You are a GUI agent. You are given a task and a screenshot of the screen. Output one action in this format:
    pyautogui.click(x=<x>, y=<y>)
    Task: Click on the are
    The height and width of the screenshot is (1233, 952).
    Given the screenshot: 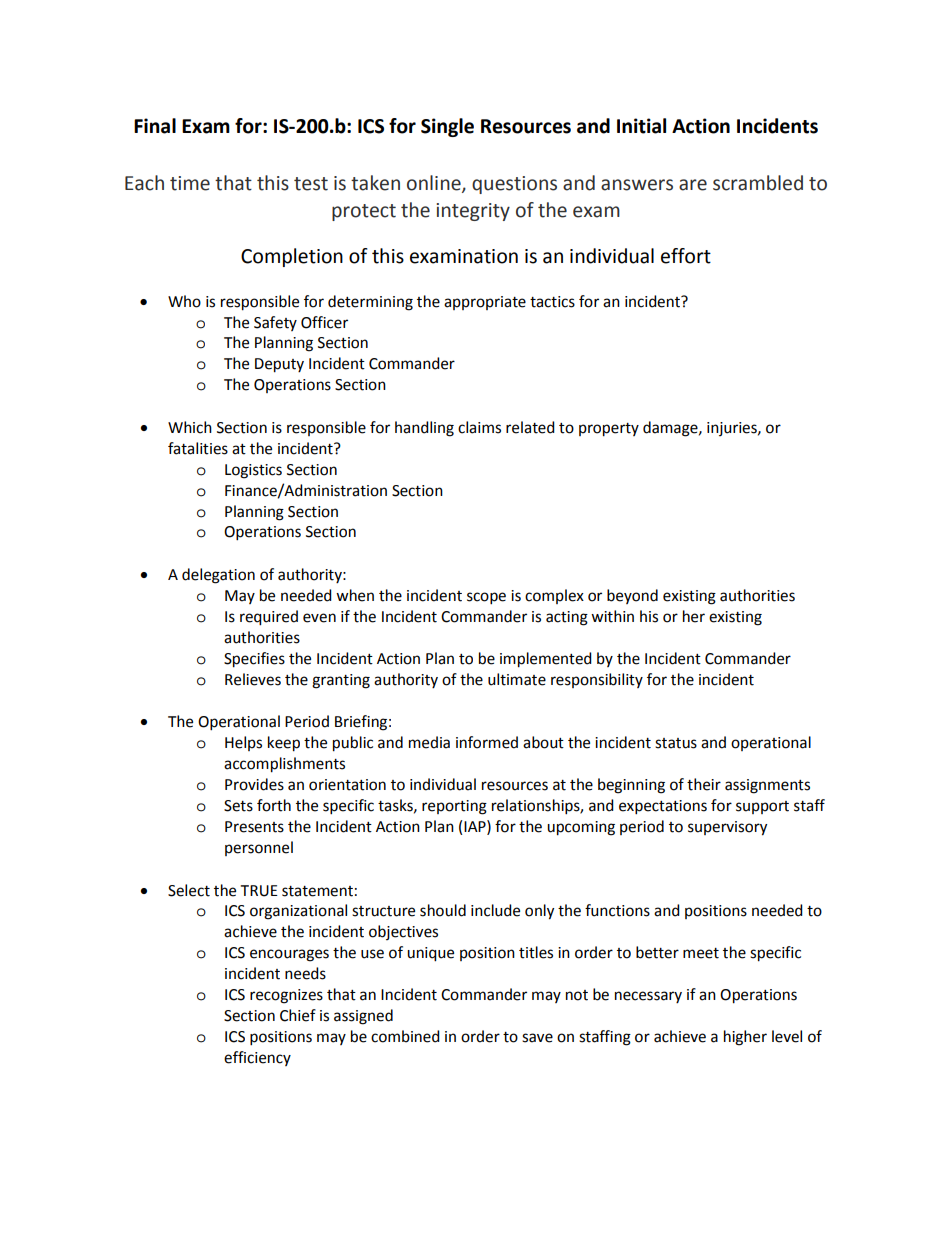 What is the action you would take?
    pyautogui.click(x=693, y=185)
